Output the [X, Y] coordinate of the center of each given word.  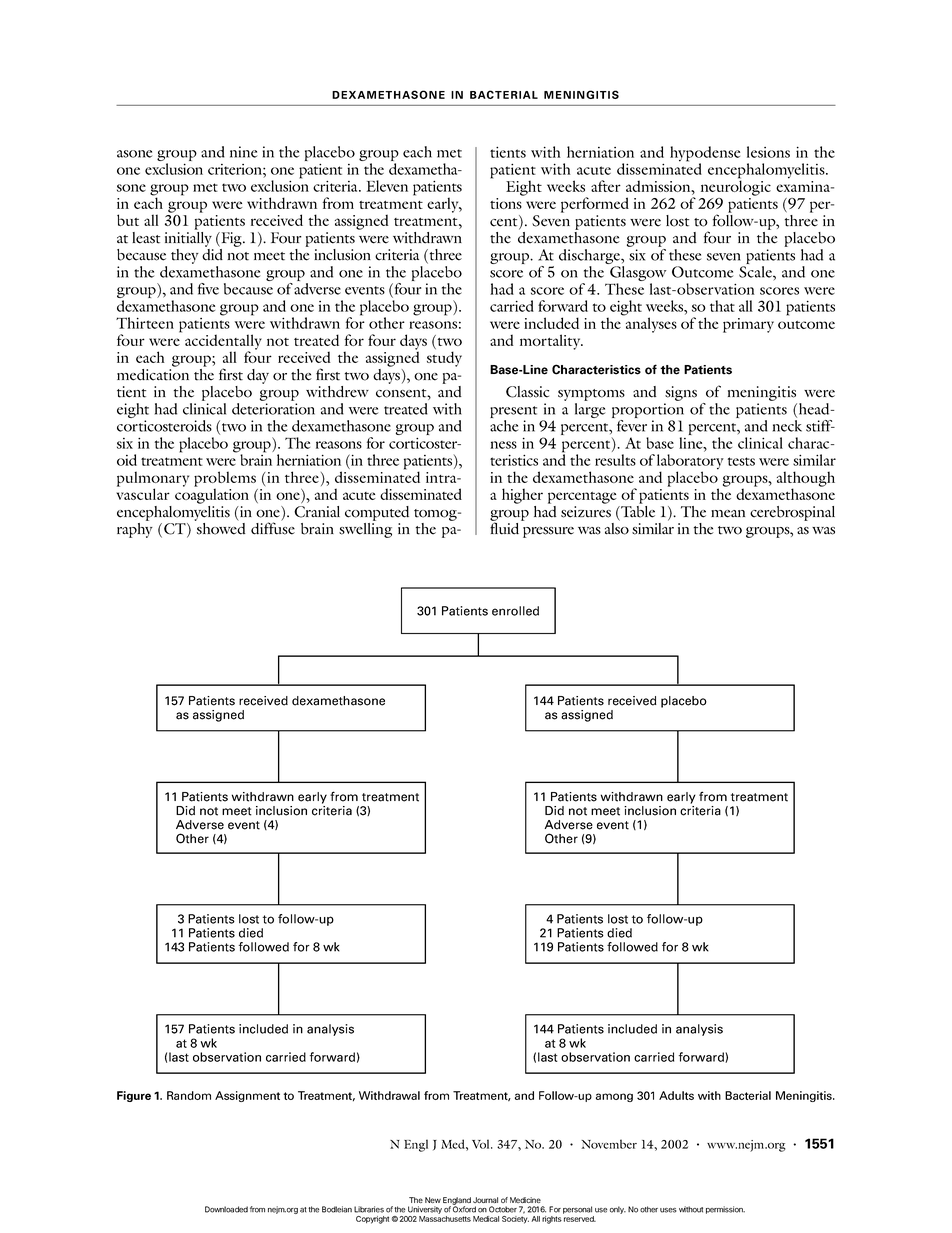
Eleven [387, 186]
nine [243, 152]
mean [728, 514]
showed [221, 529]
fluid [504, 528]
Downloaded [226, 1209]
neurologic [736, 187]
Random [189, 1095]
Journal [485, 1200]
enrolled [515, 611]
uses [668, 1210]
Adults [676, 1095]
